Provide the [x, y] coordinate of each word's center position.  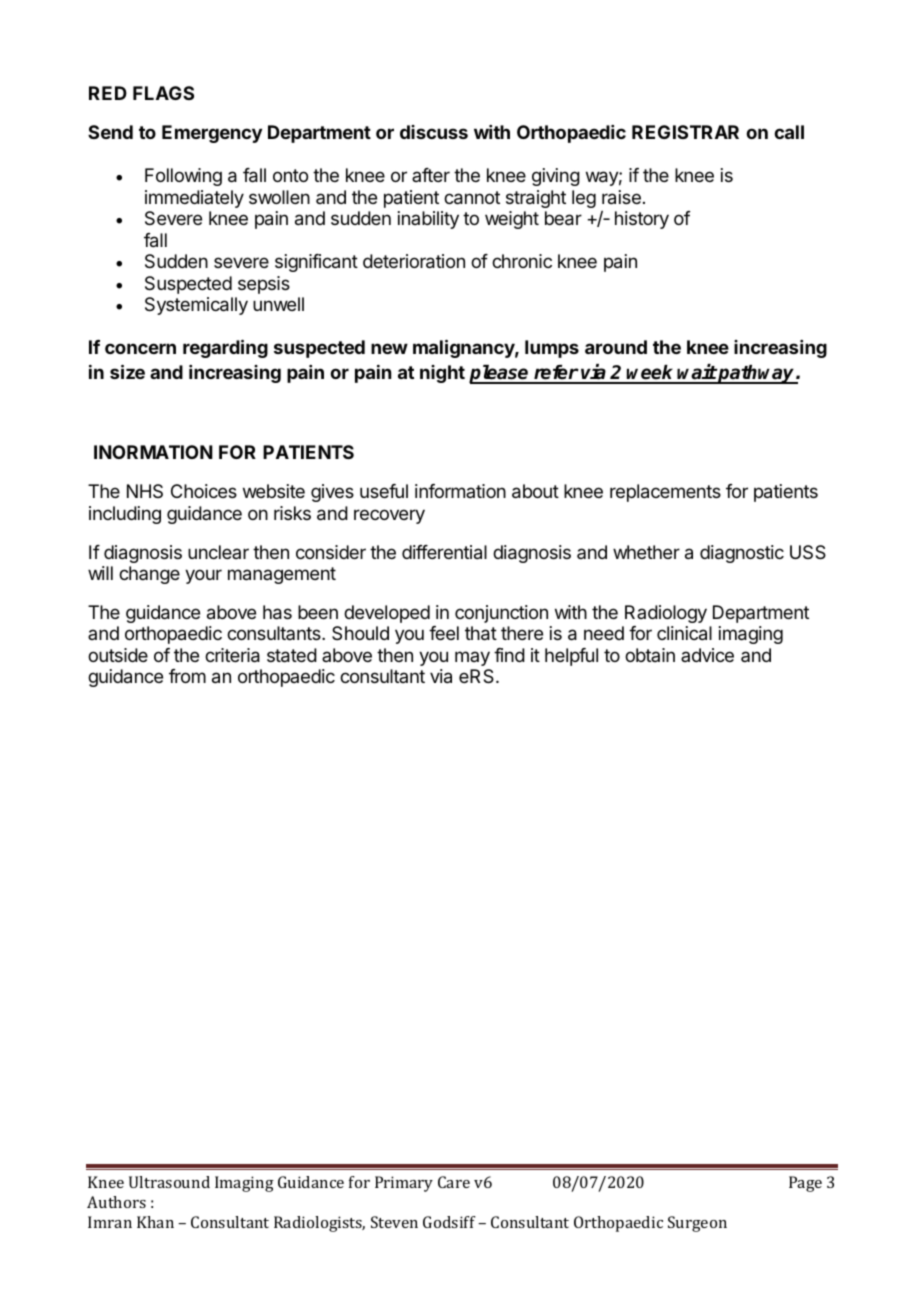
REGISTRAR [685, 132]
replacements [665, 493]
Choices [204, 491]
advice [707, 655]
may [472, 658]
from [187, 676]
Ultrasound [169, 1182]
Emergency [212, 134]
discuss [434, 132]
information [460, 491]
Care [454, 1182]
